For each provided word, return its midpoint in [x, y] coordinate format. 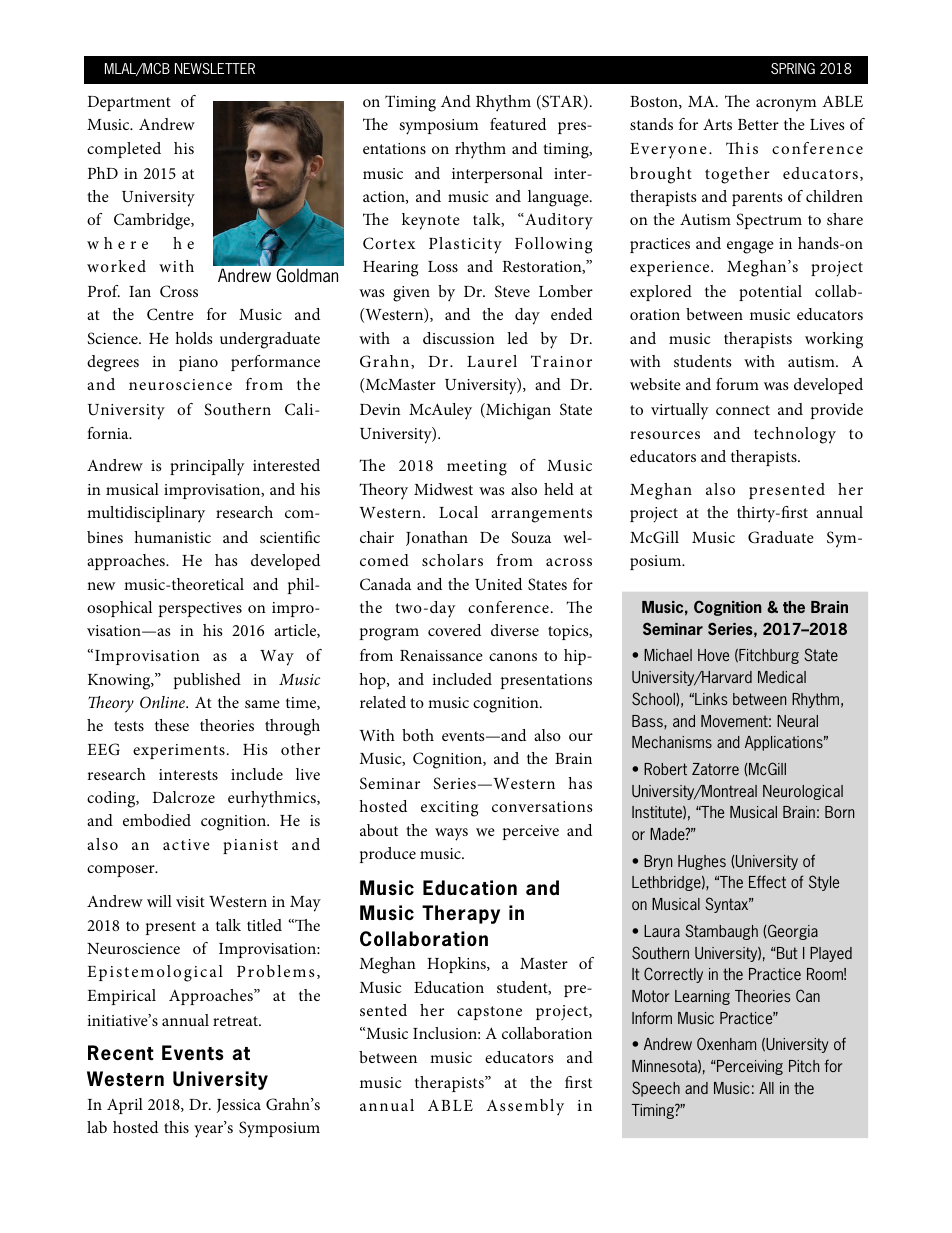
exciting [449, 809]
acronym [786, 105]
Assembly [525, 1107]
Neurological [803, 792]
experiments [179, 751]
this [176, 1127]
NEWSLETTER [215, 68]
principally [207, 467]
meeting [477, 468]
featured [518, 124]
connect [743, 410]
